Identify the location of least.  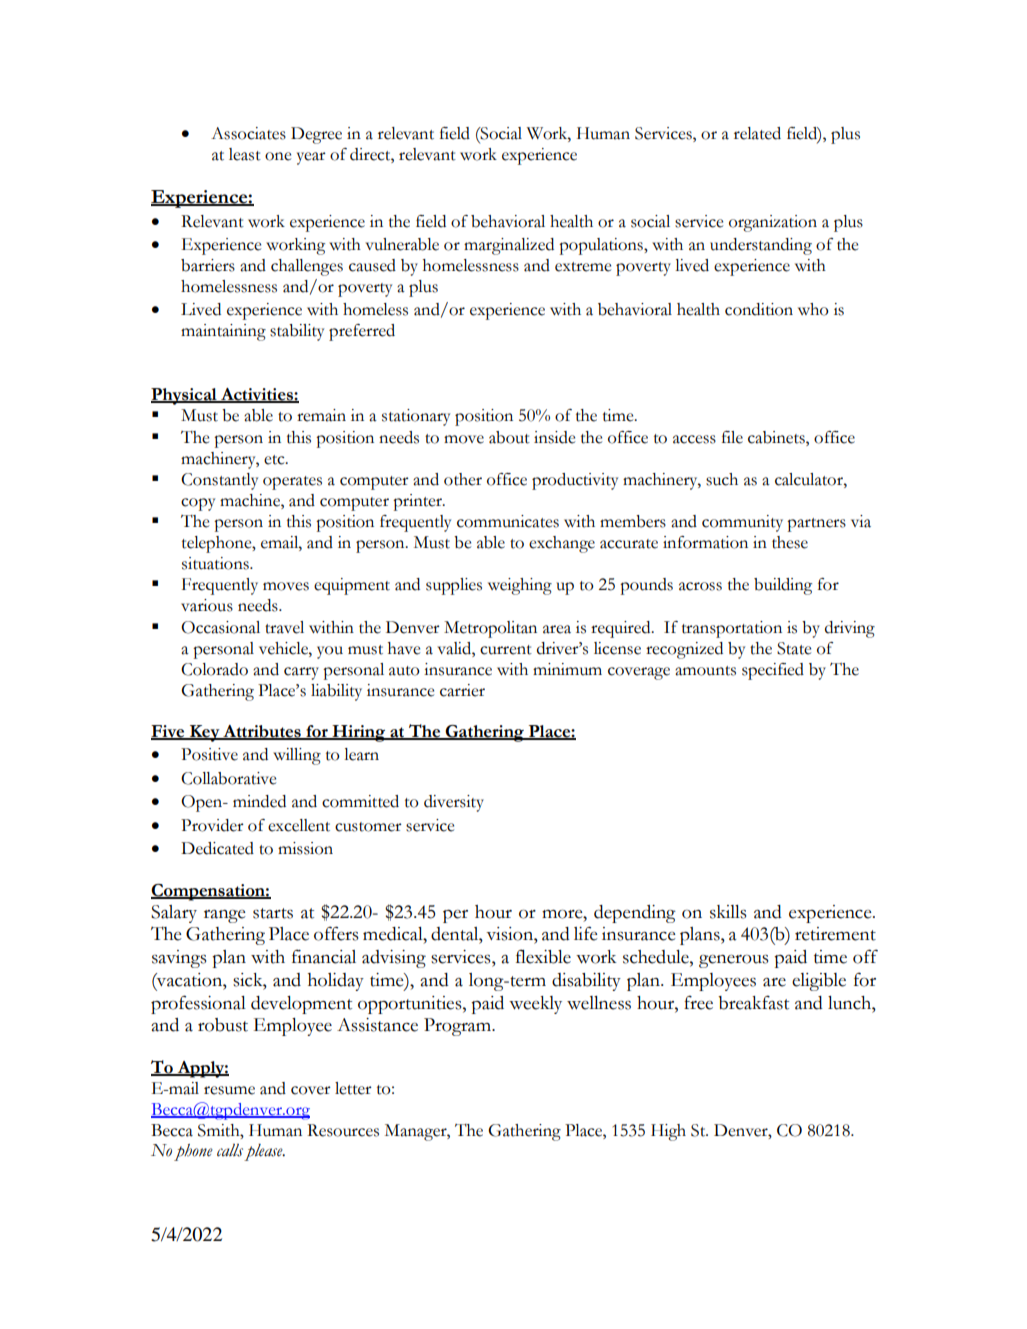
(245, 154).
